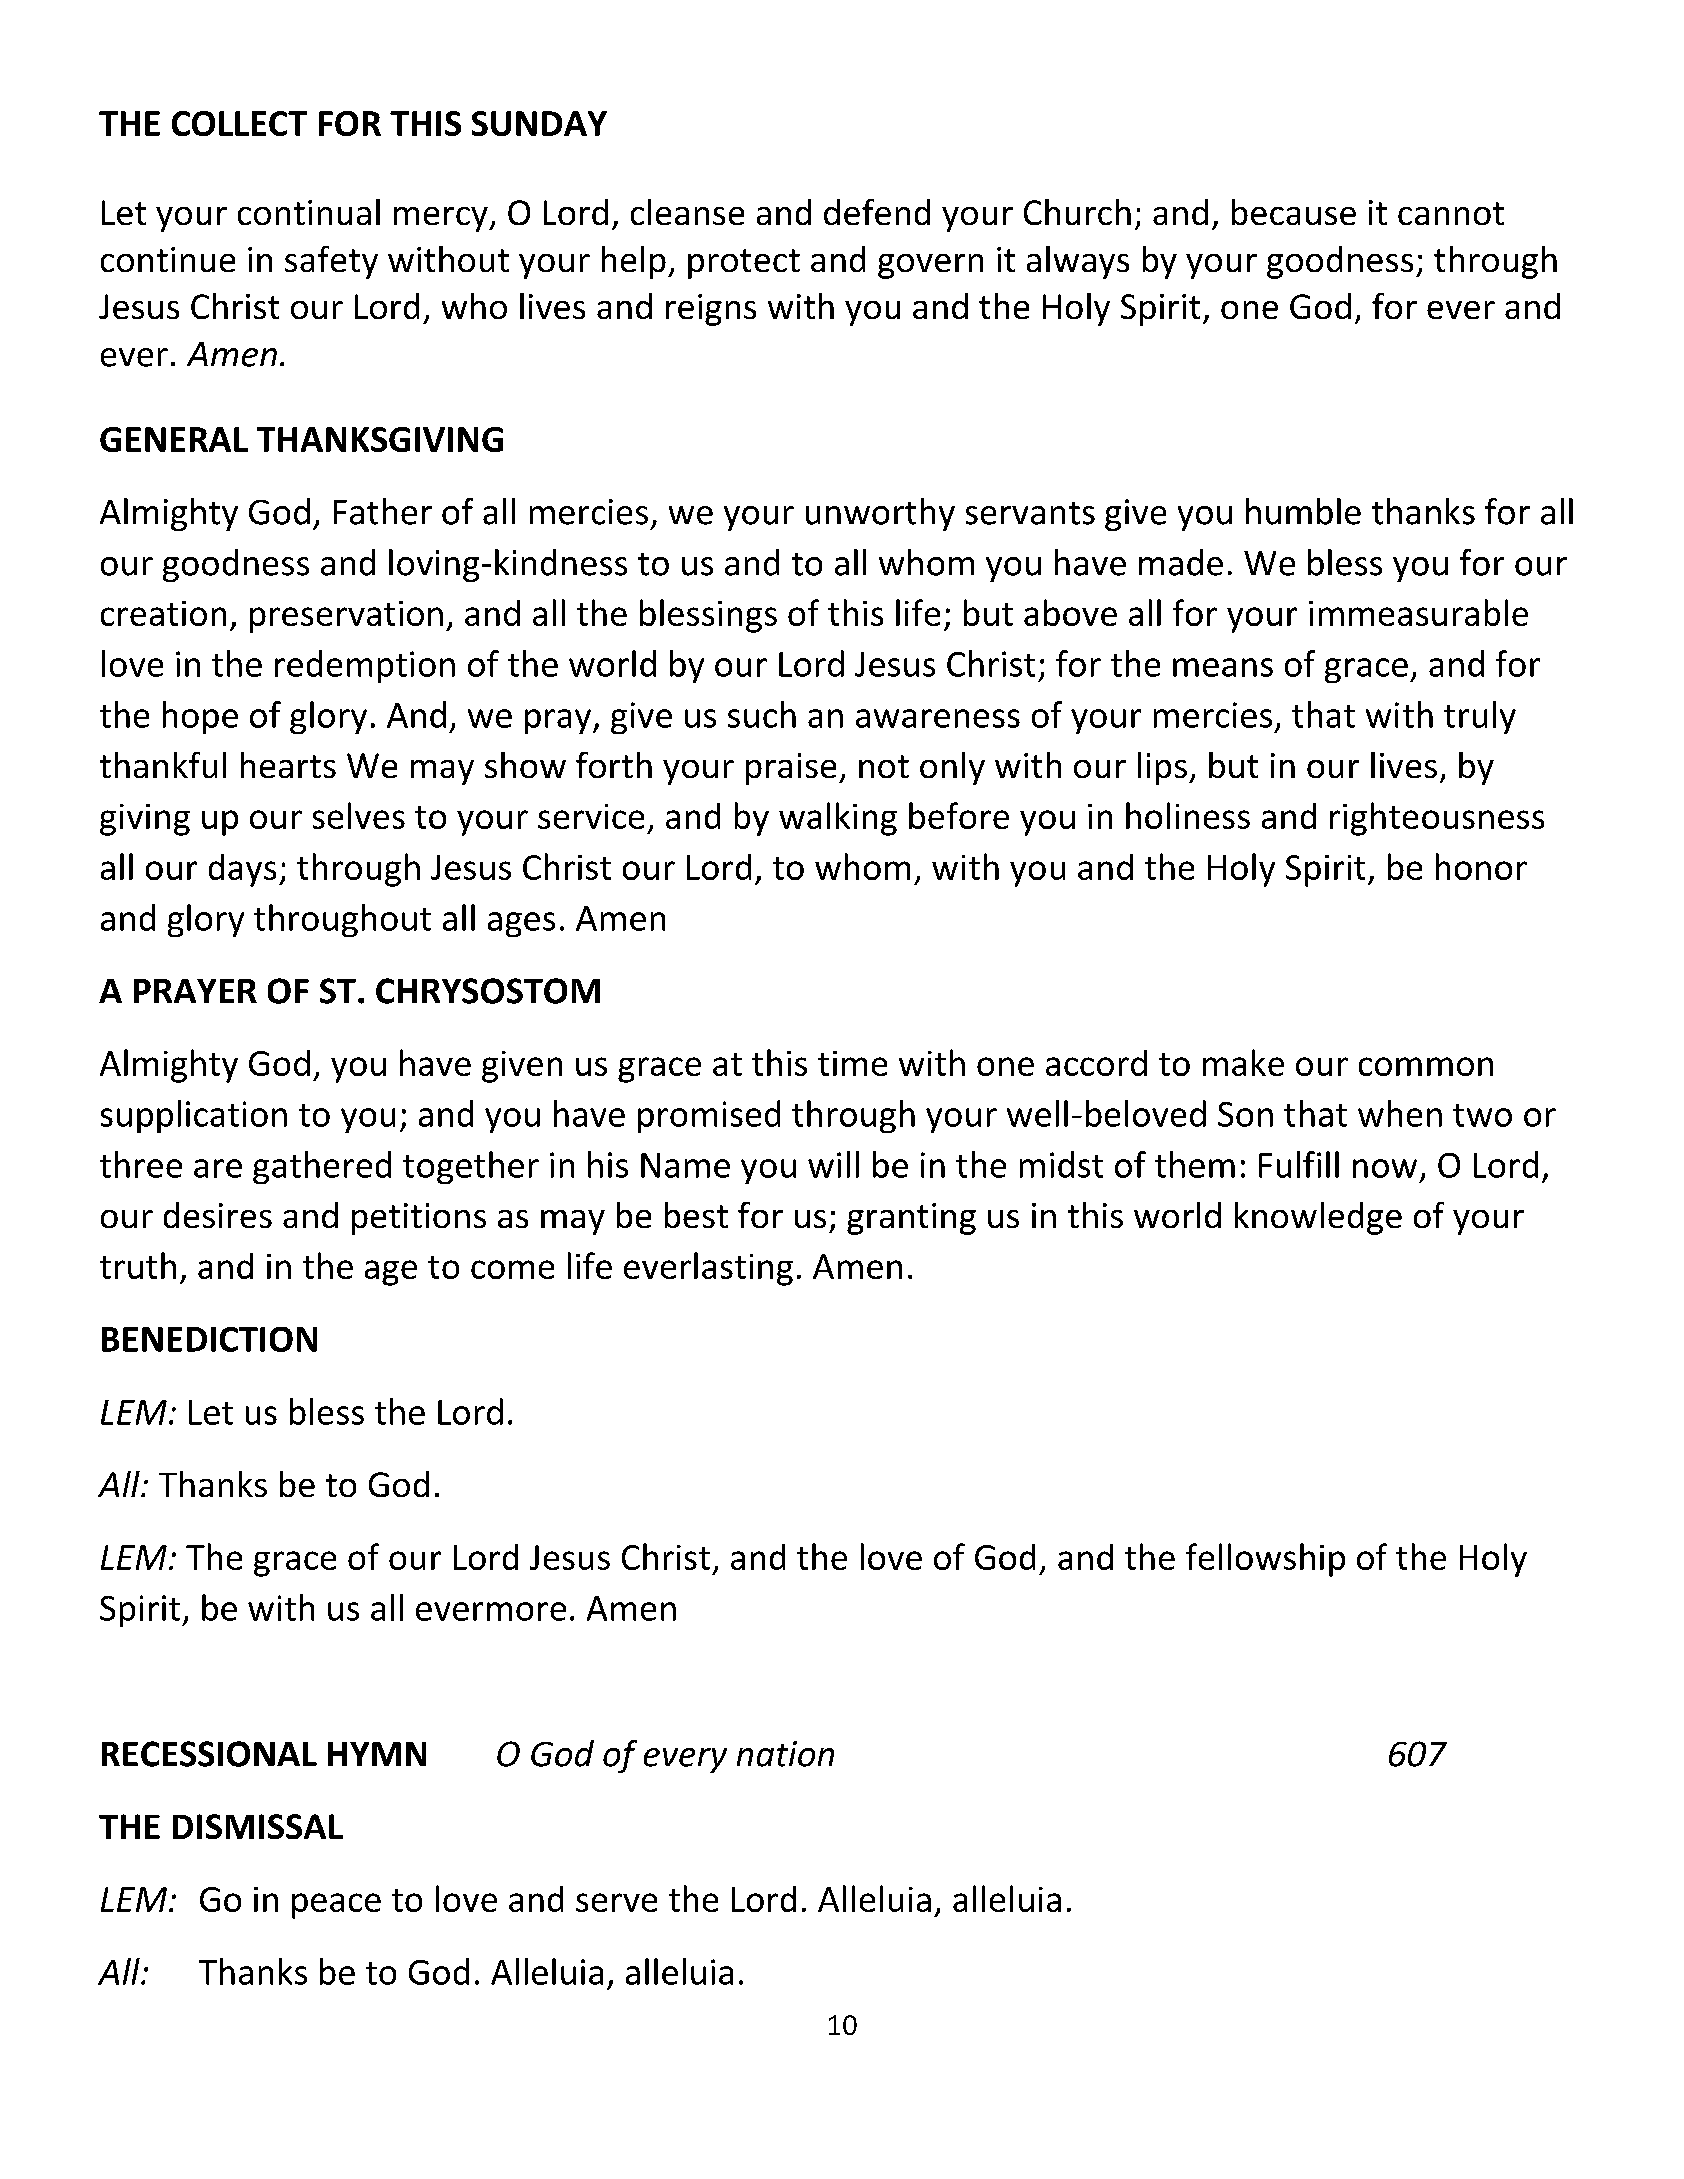  I want to click on DISMISSAL, so click(258, 1826).
